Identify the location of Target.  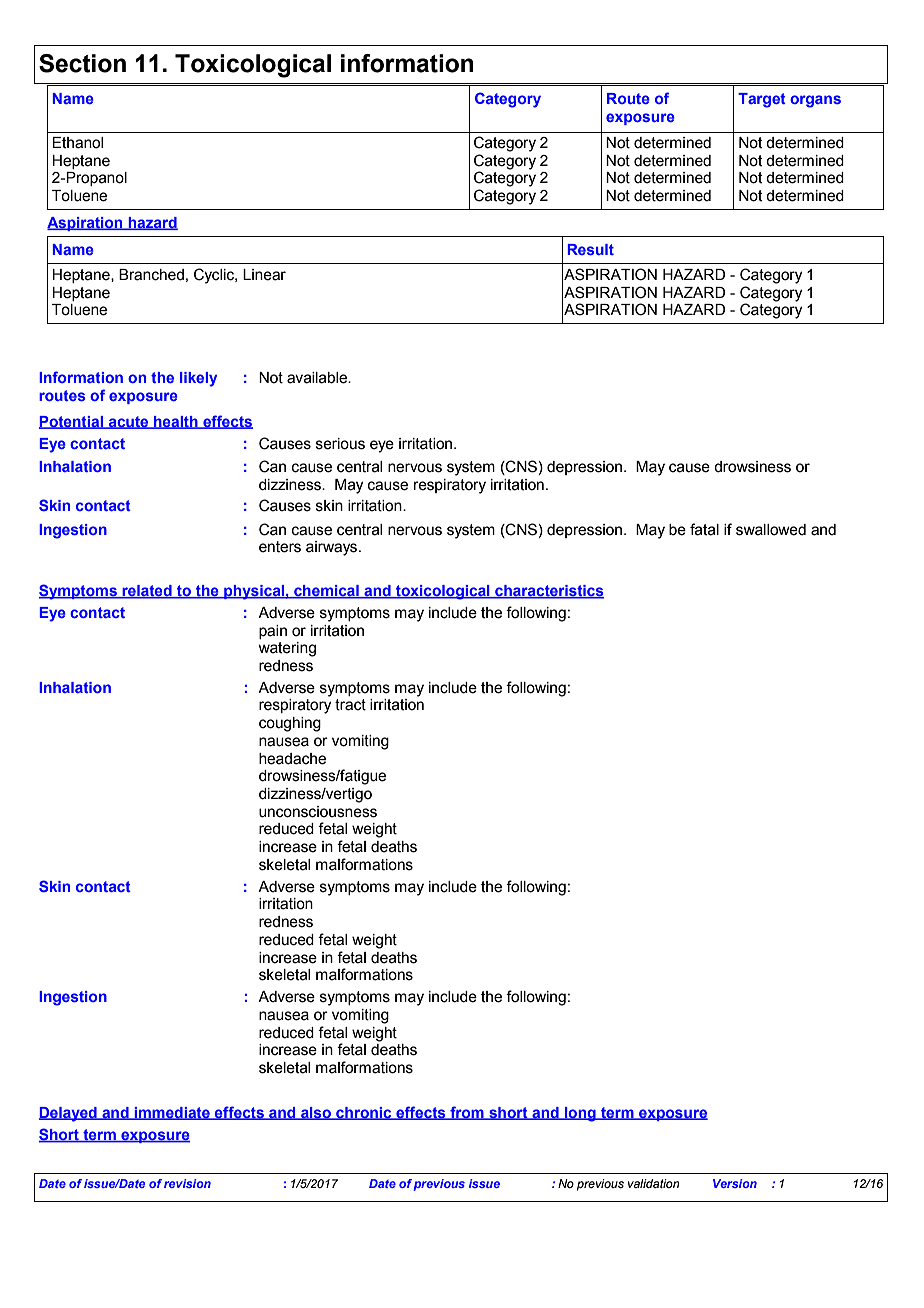
(762, 100).
